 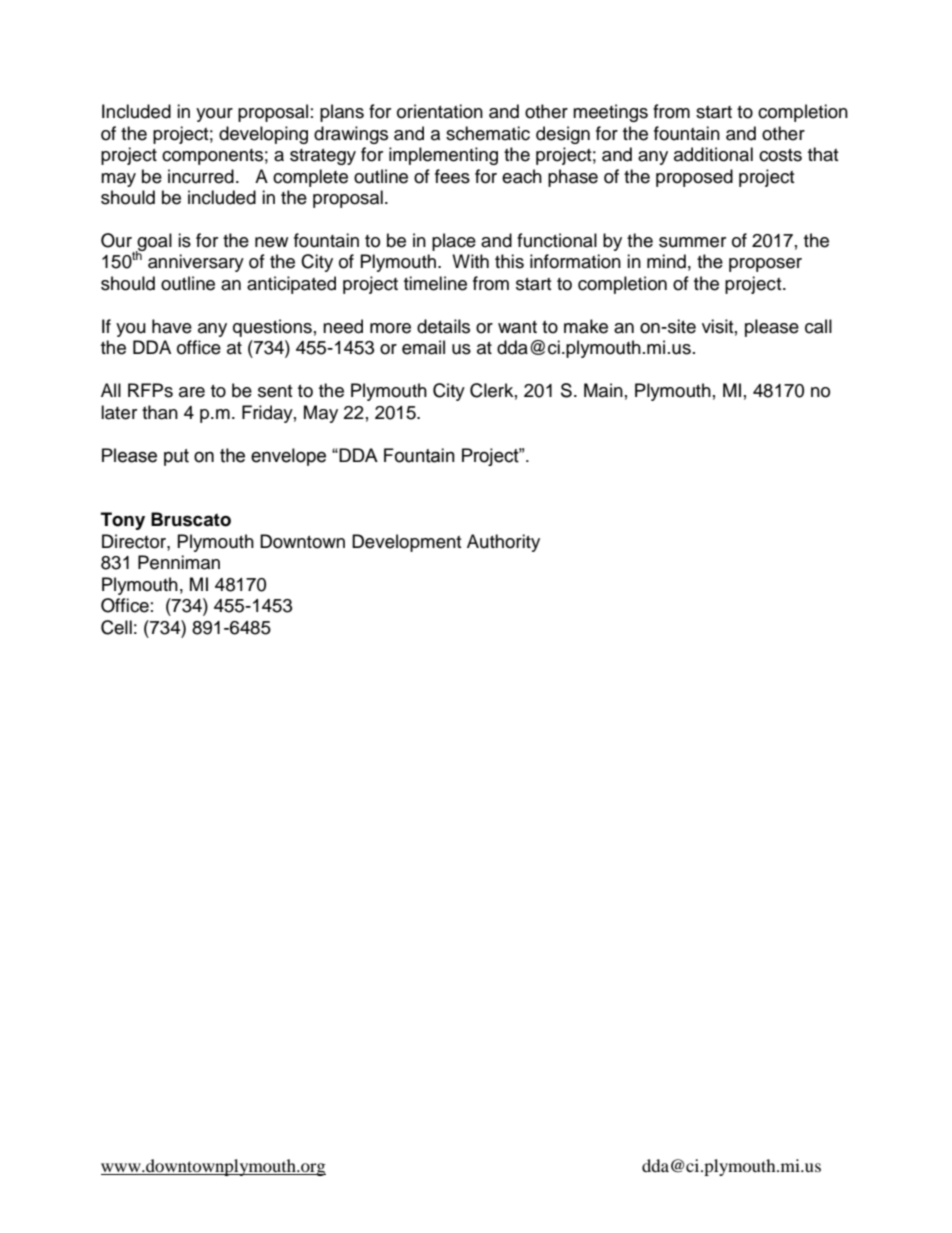 I want to click on Cell, so click(x=116, y=627).
